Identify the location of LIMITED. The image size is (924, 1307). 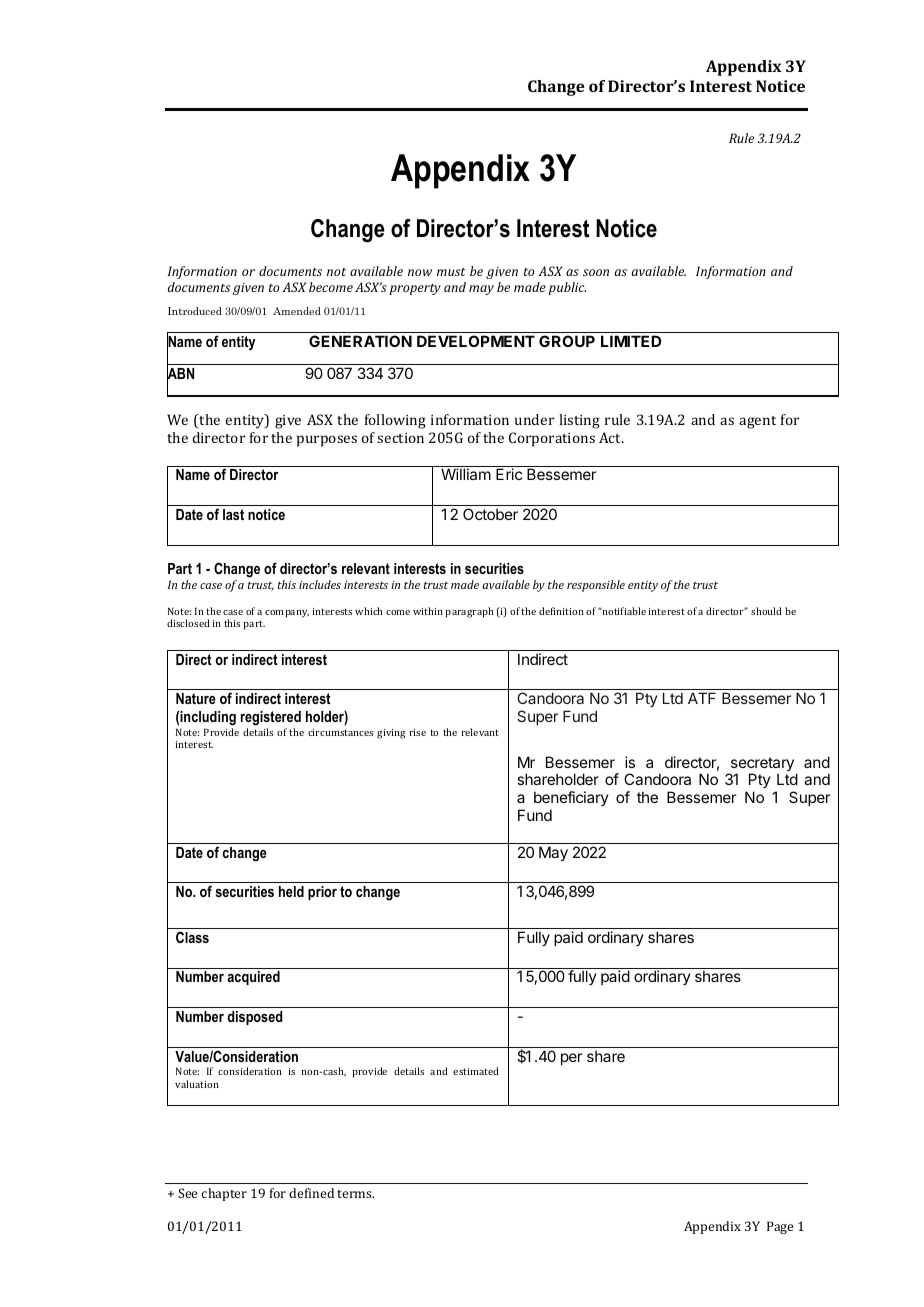
(631, 341).
